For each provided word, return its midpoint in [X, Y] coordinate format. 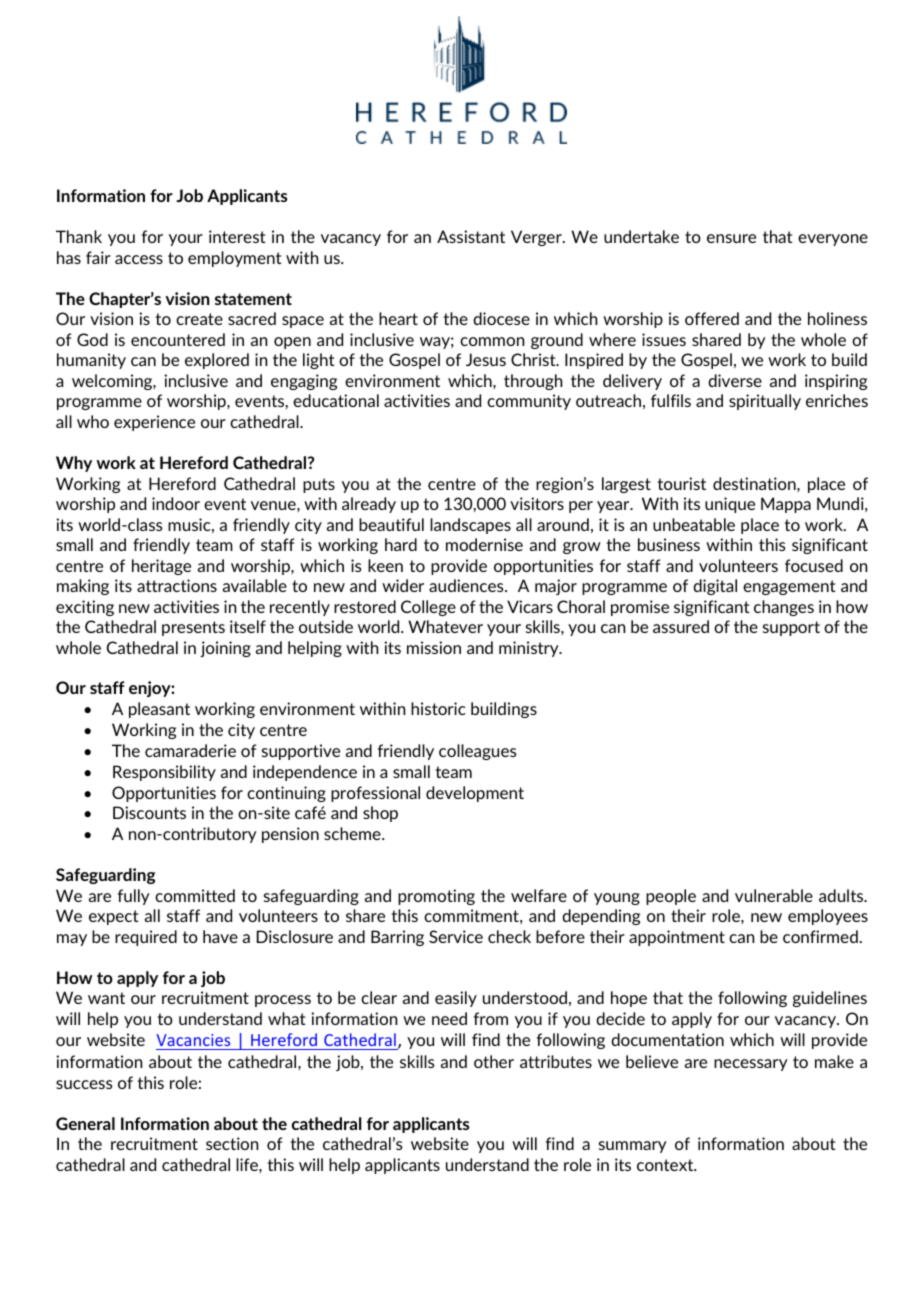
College [428, 608]
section [232, 1143]
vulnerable [774, 895]
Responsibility [164, 773]
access [139, 259]
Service [456, 936]
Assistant [471, 236]
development [475, 794]
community [529, 402]
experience [154, 423]
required [146, 938]
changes [784, 608]
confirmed [820, 936]
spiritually [765, 402]
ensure [731, 238]
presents [193, 628]
